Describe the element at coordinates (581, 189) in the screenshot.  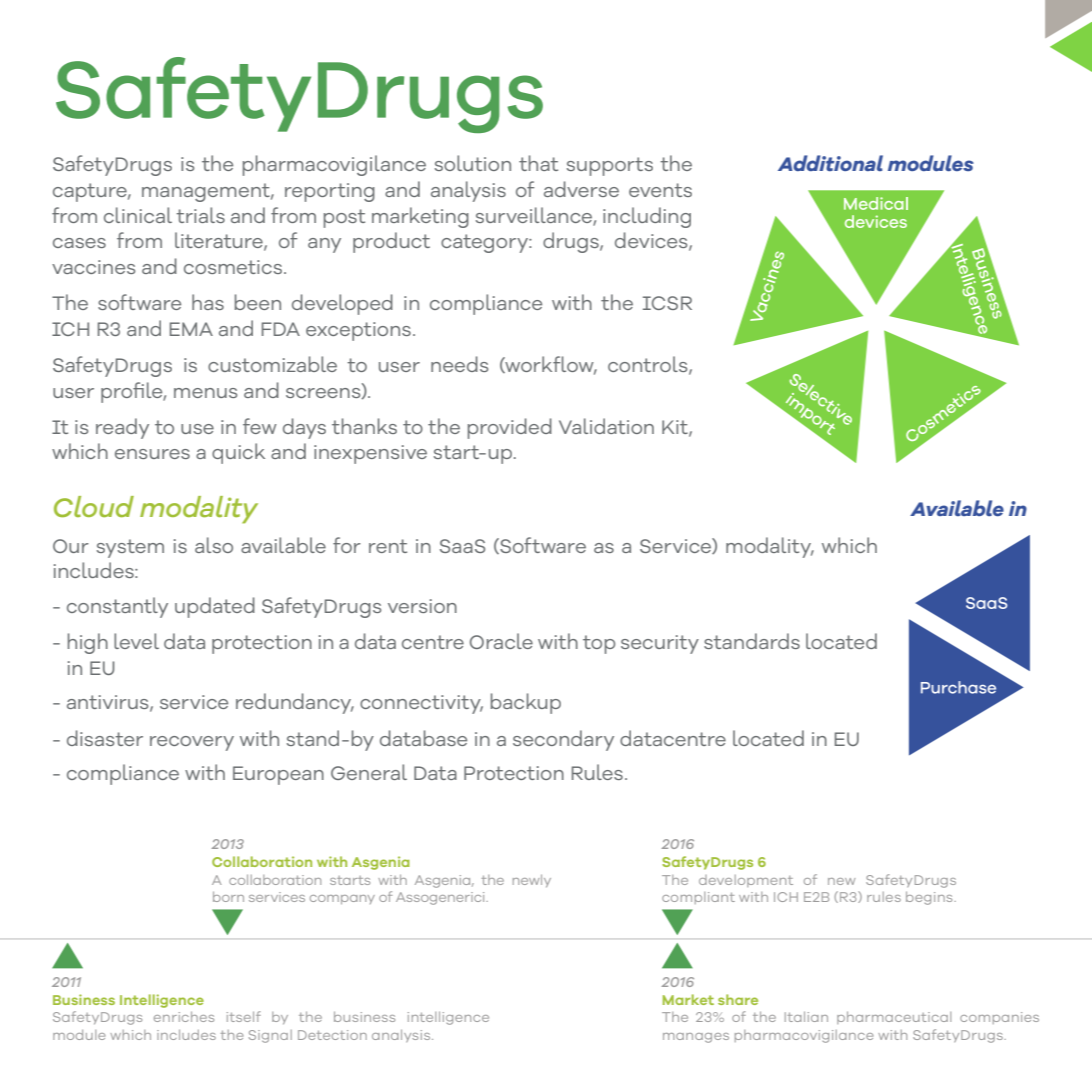
I see `adverse` at that location.
